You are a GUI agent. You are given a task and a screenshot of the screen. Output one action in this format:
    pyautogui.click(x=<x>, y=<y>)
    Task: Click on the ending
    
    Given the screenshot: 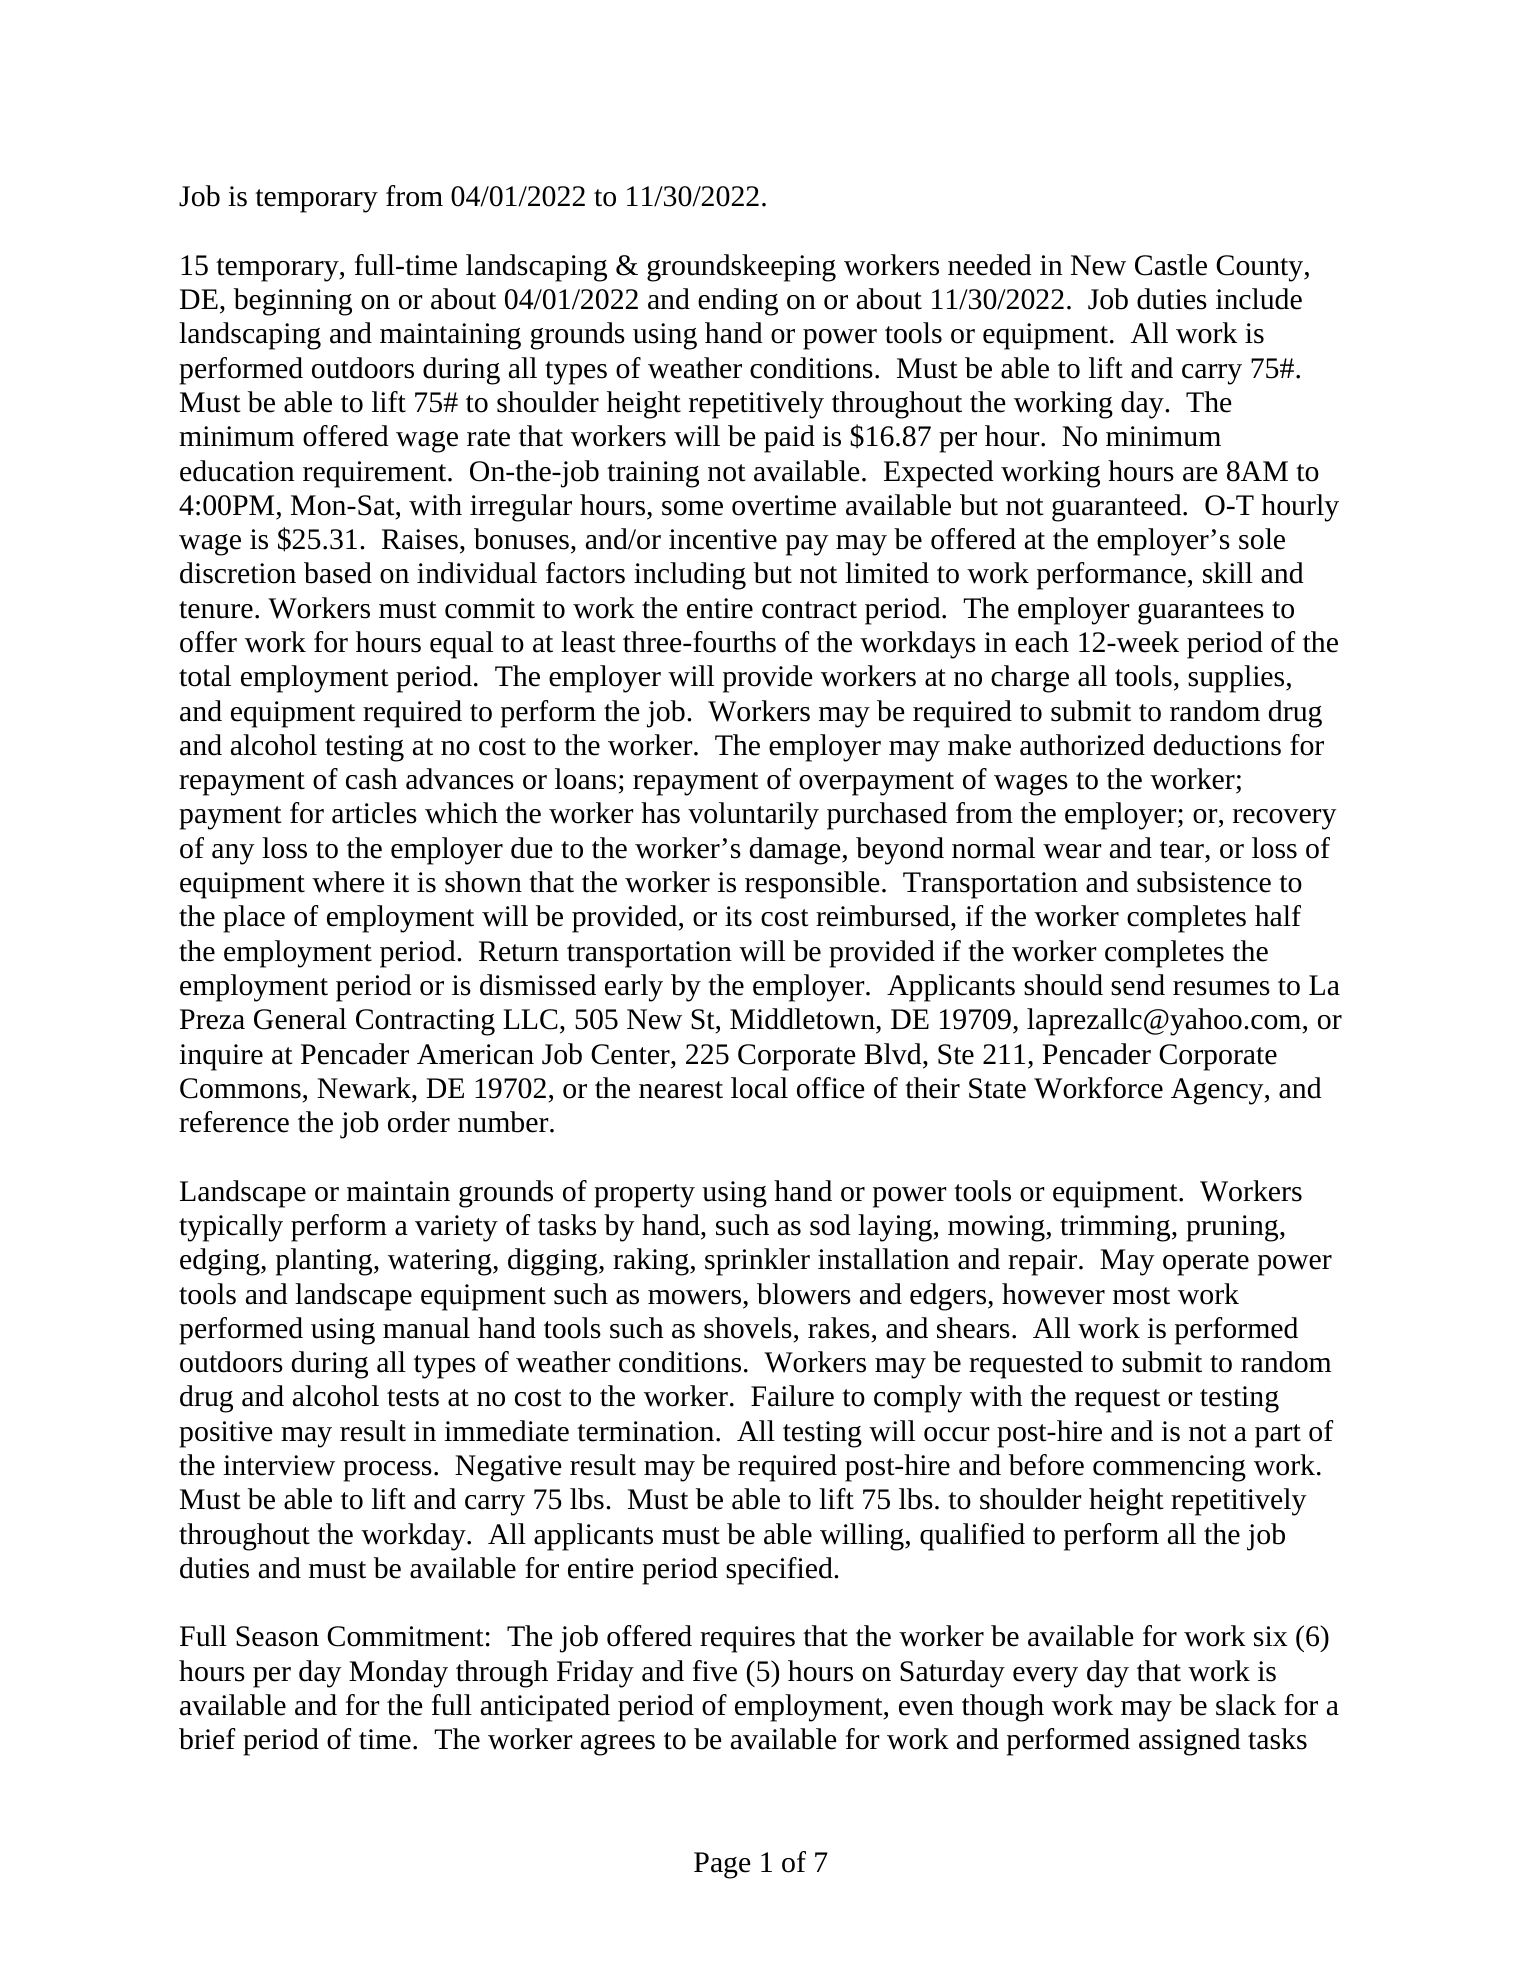 What is the action you would take?
    pyautogui.click(x=738, y=302)
